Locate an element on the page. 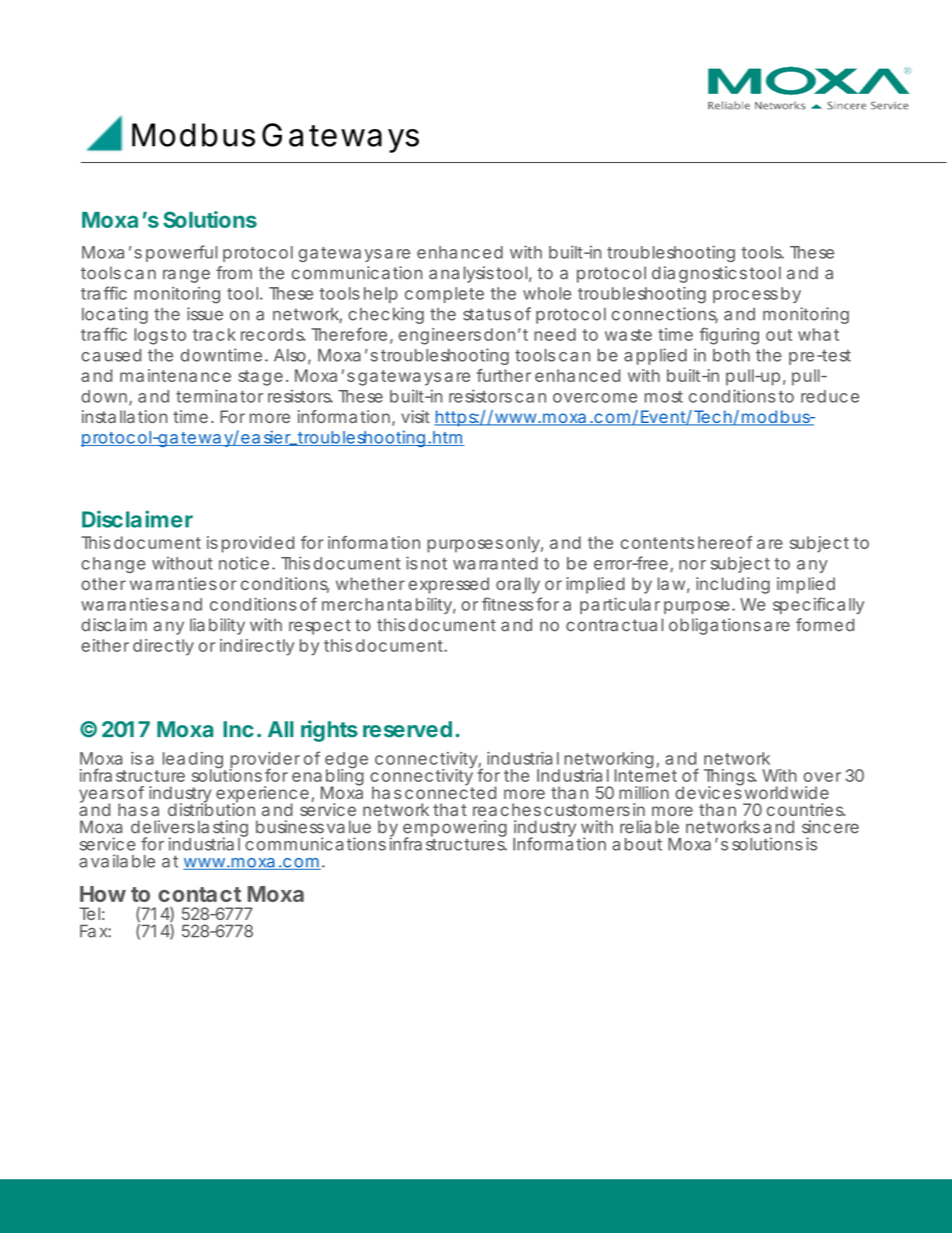 Image resolution: width=952 pixels, height=1233 pixels. installation is located at coordinates (124, 416).
